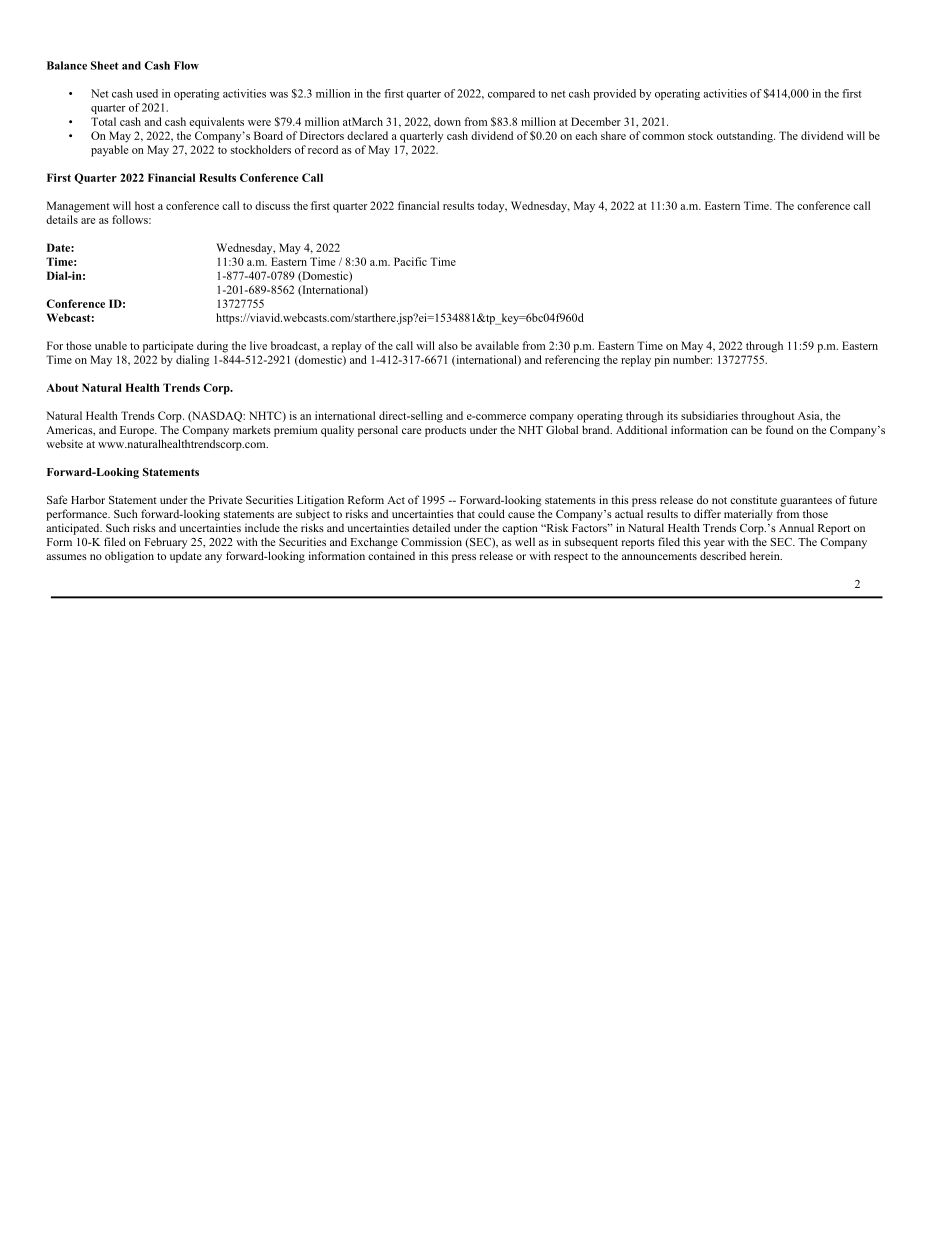 This screenshot has height=1233, width=952. Describe the element at coordinates (614, 94) in the screenshot. I see `provided` at that location.
